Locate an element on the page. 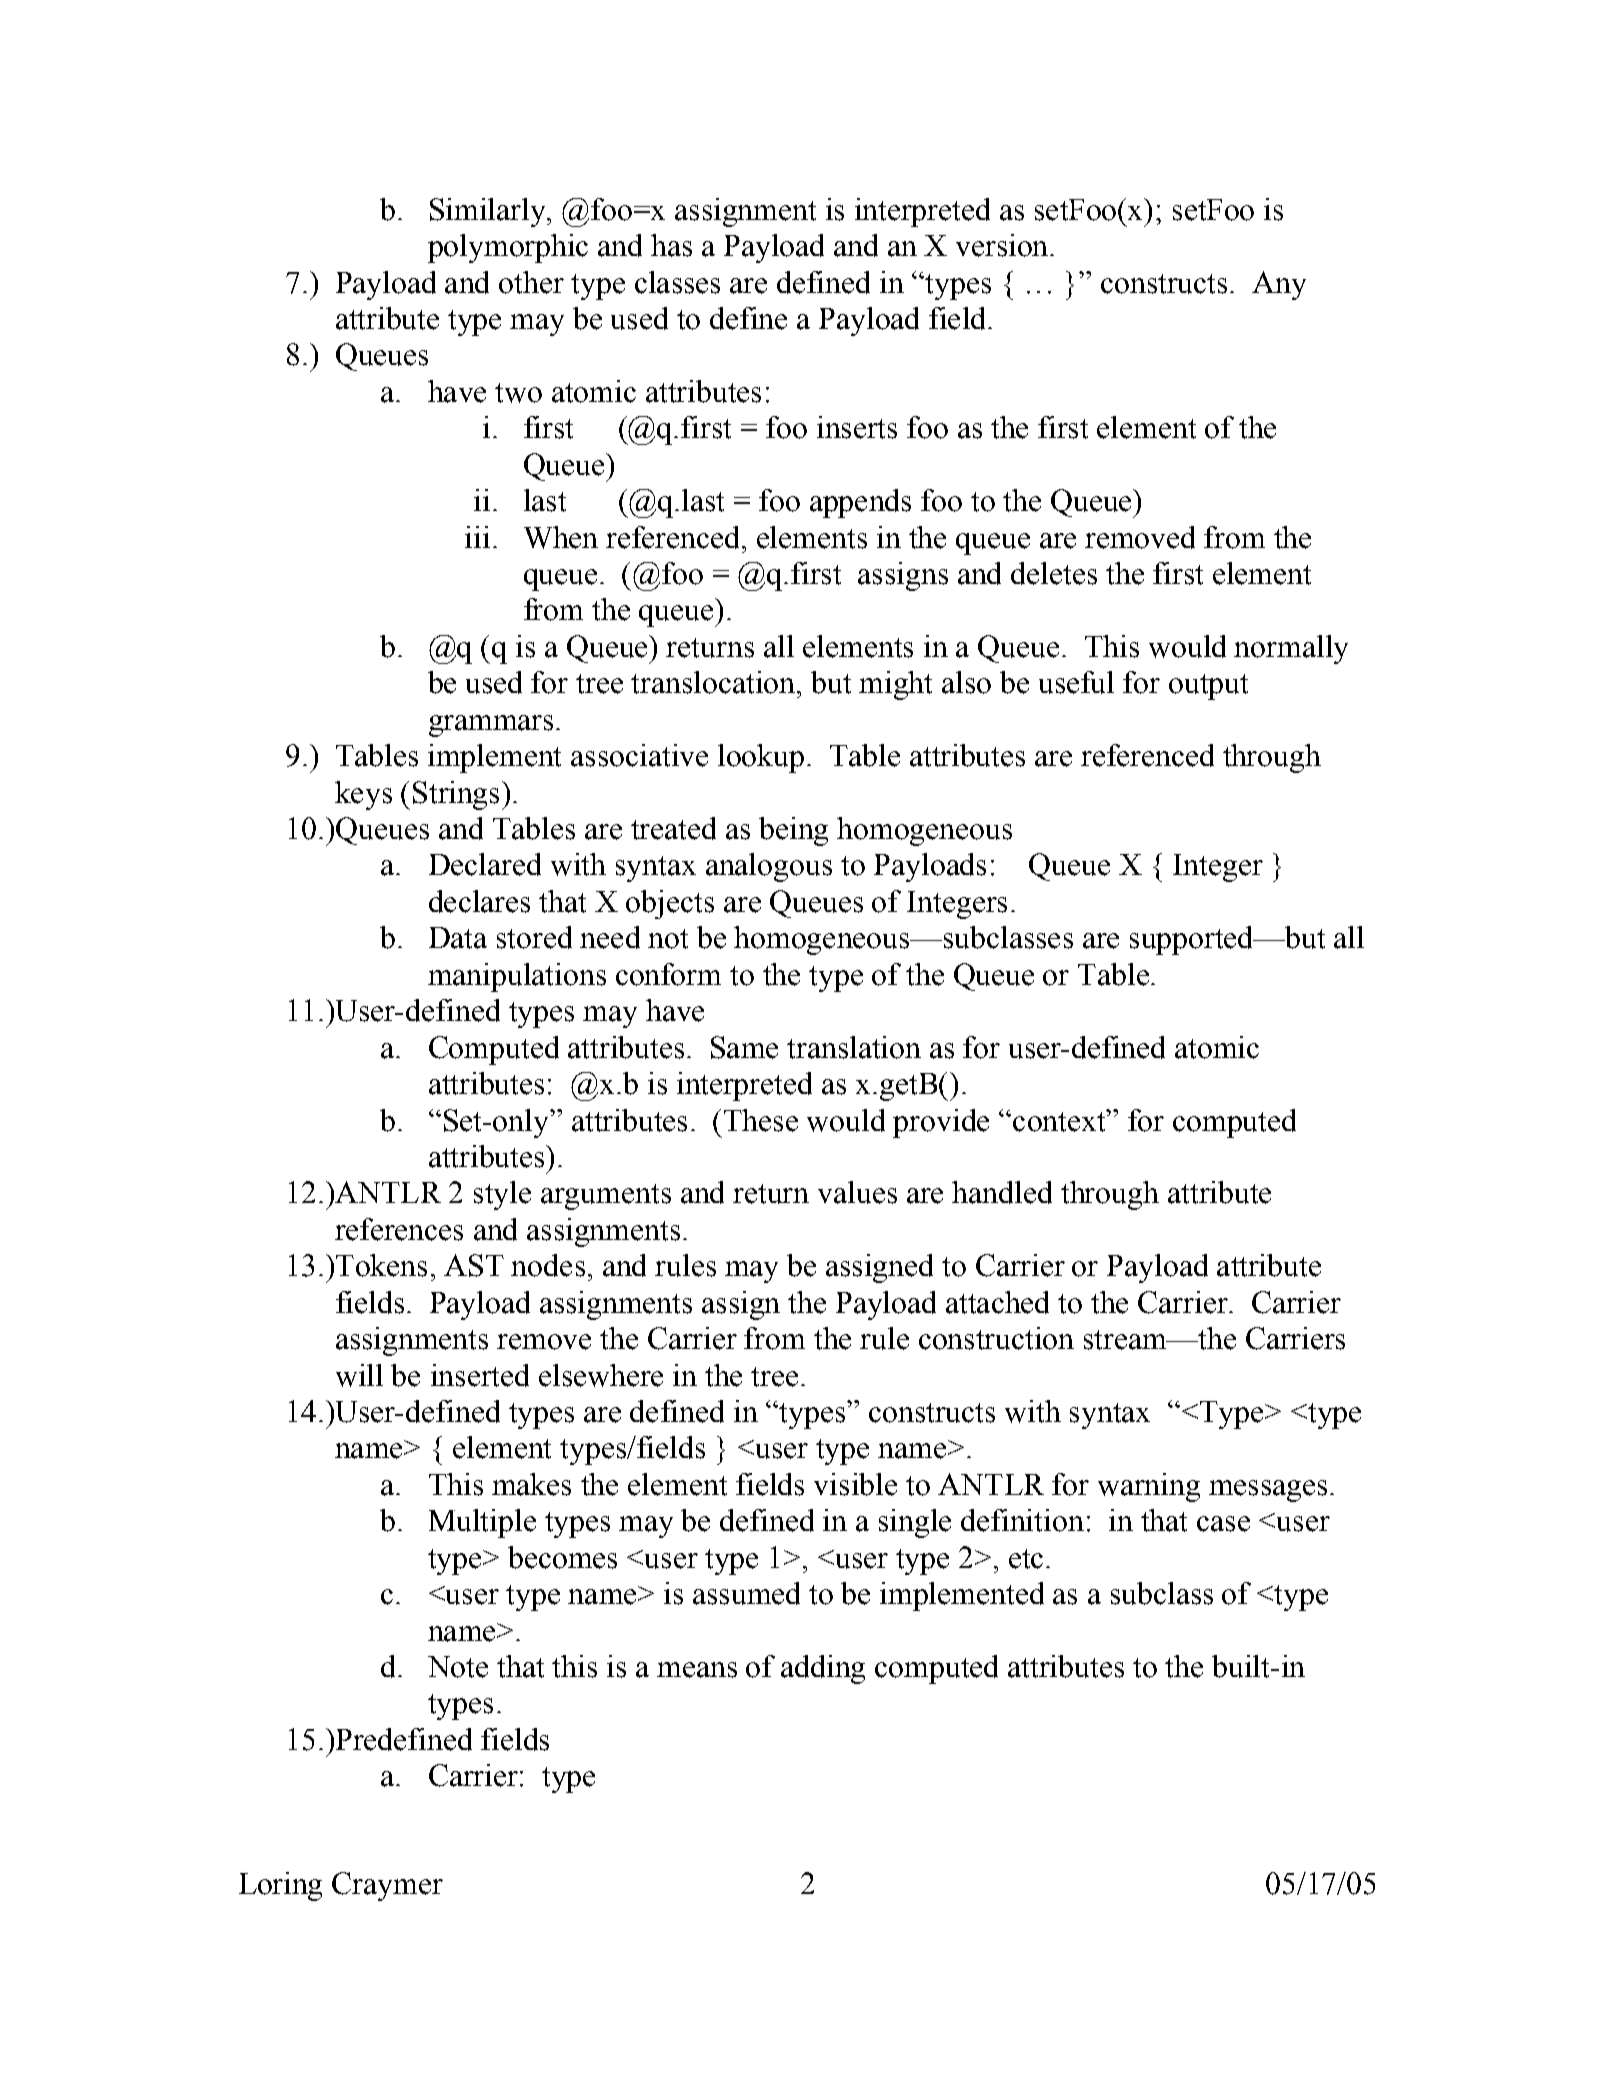 The height and width of the document is (2091, 1615). attached is located at coordinates (997, 1302).
